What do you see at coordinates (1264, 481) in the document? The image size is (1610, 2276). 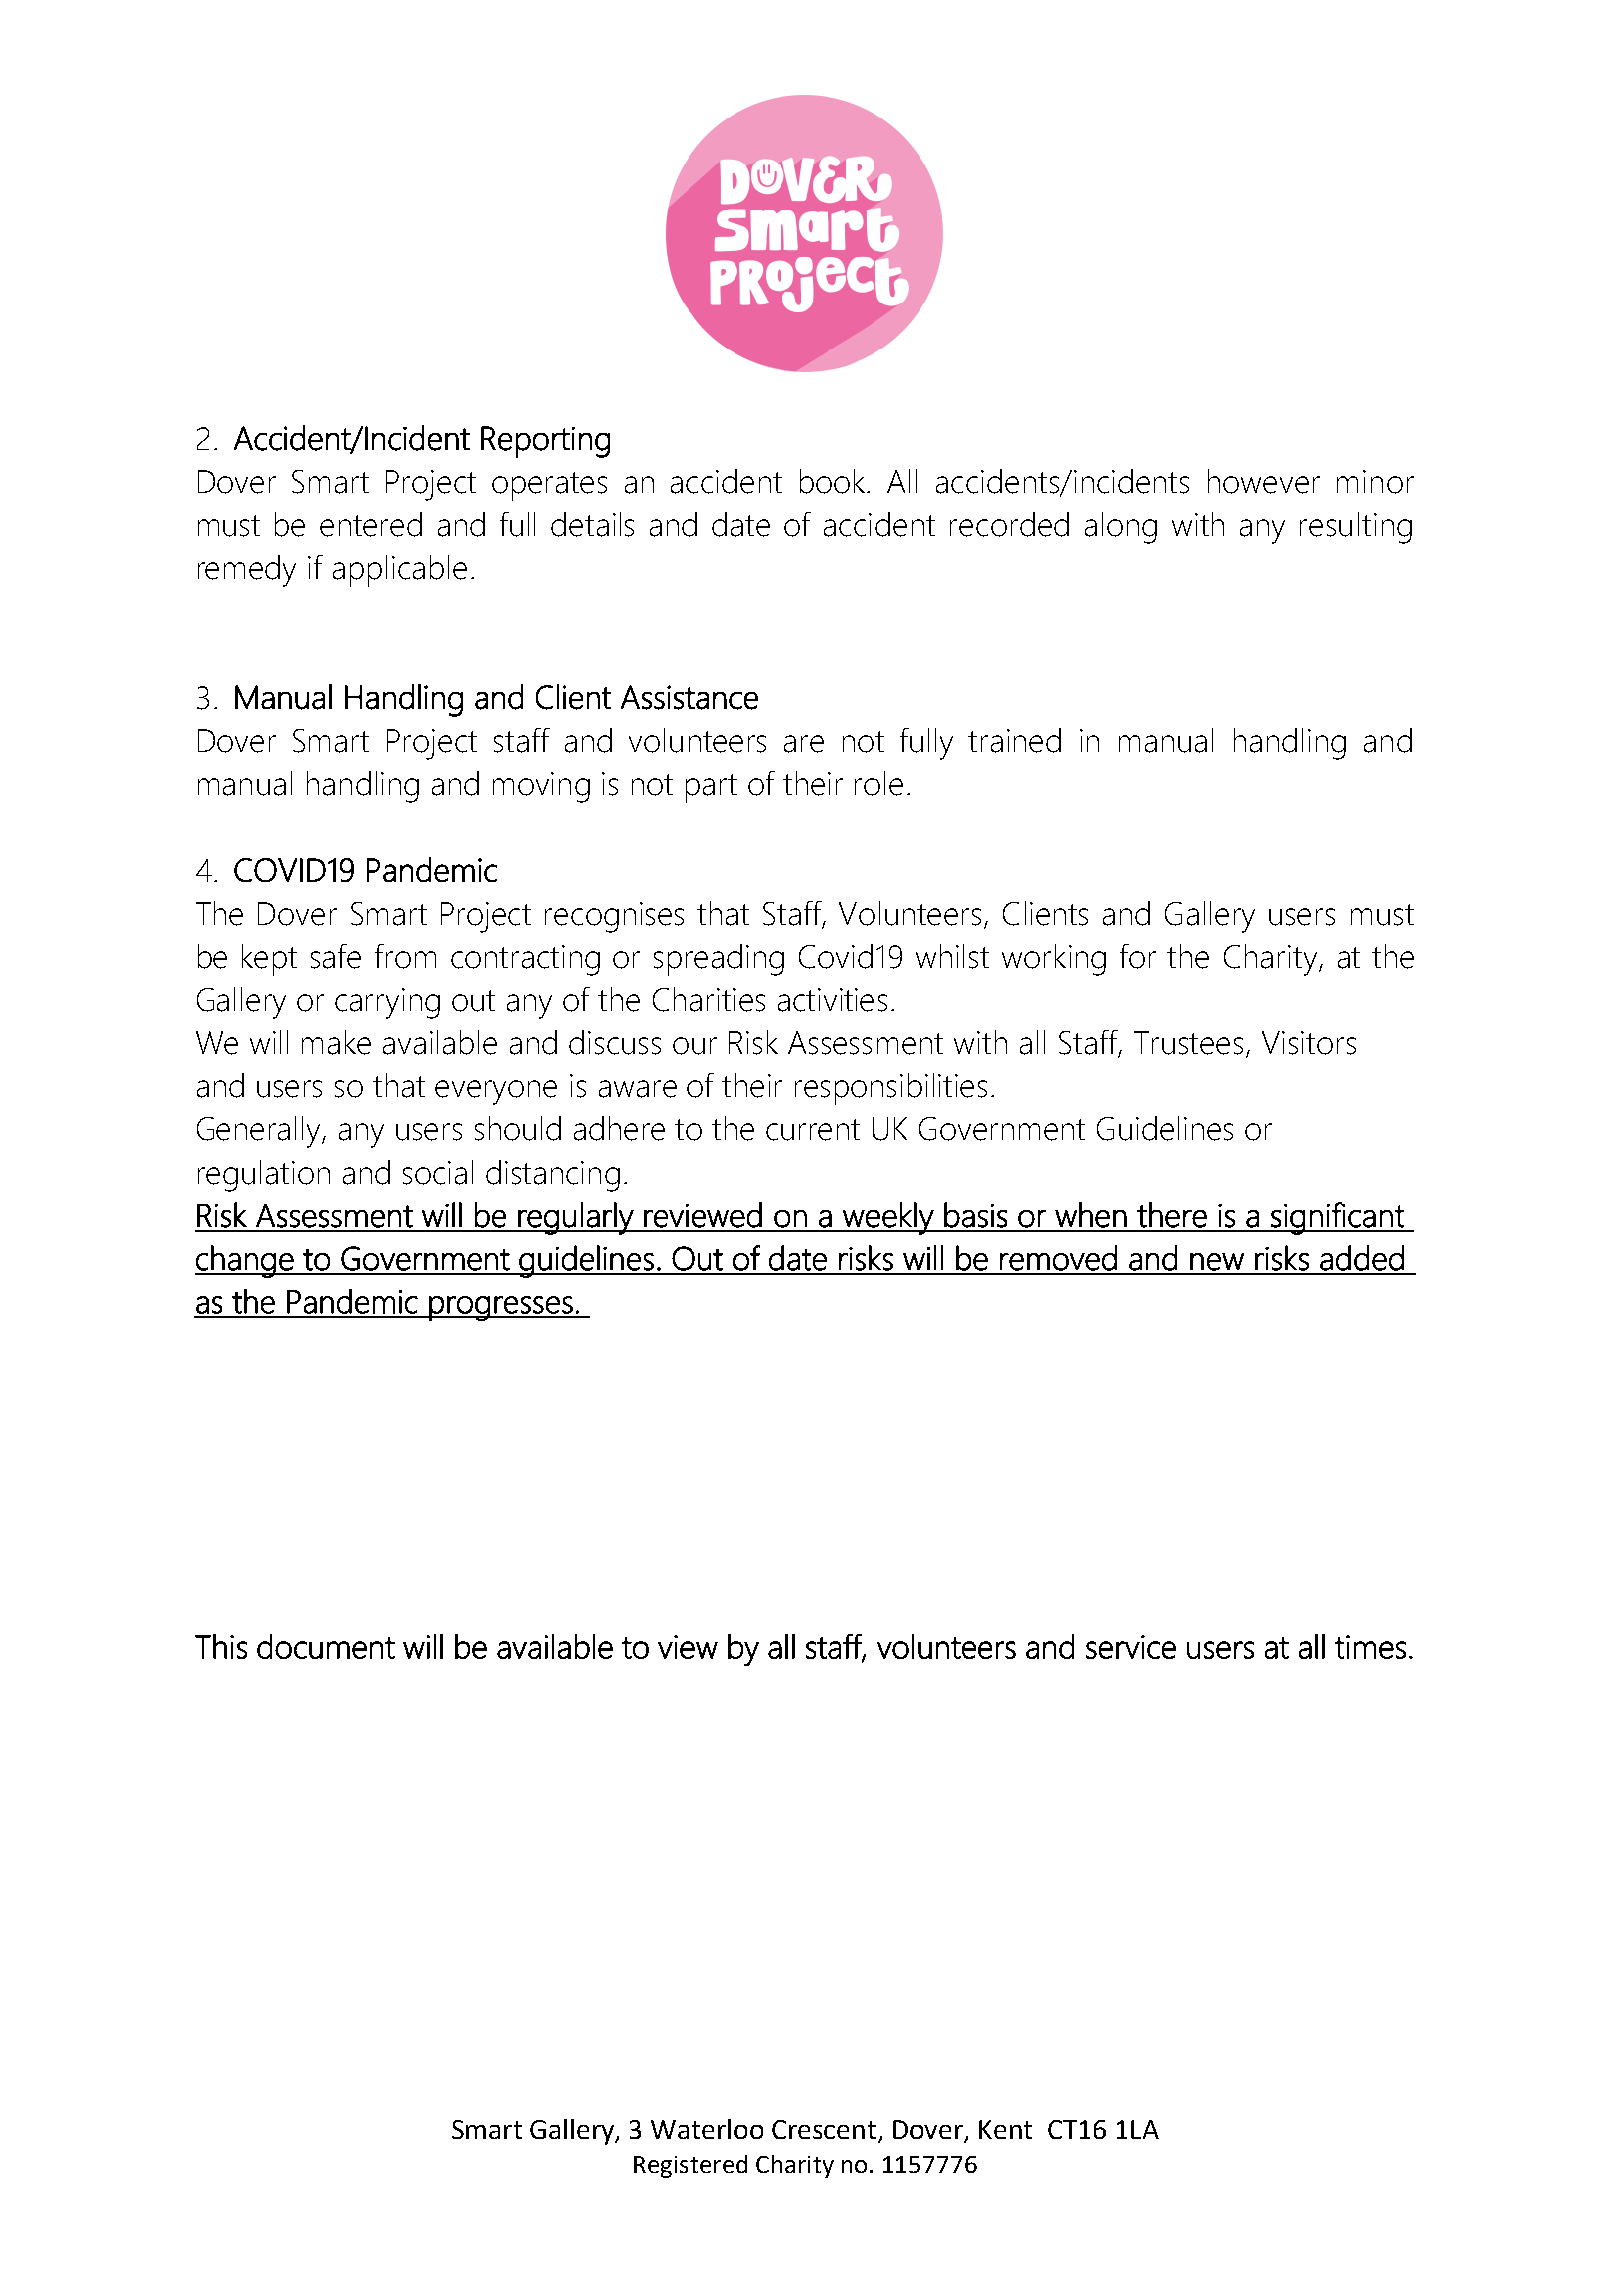 I see `however` at bounding box center [1264, 481].
